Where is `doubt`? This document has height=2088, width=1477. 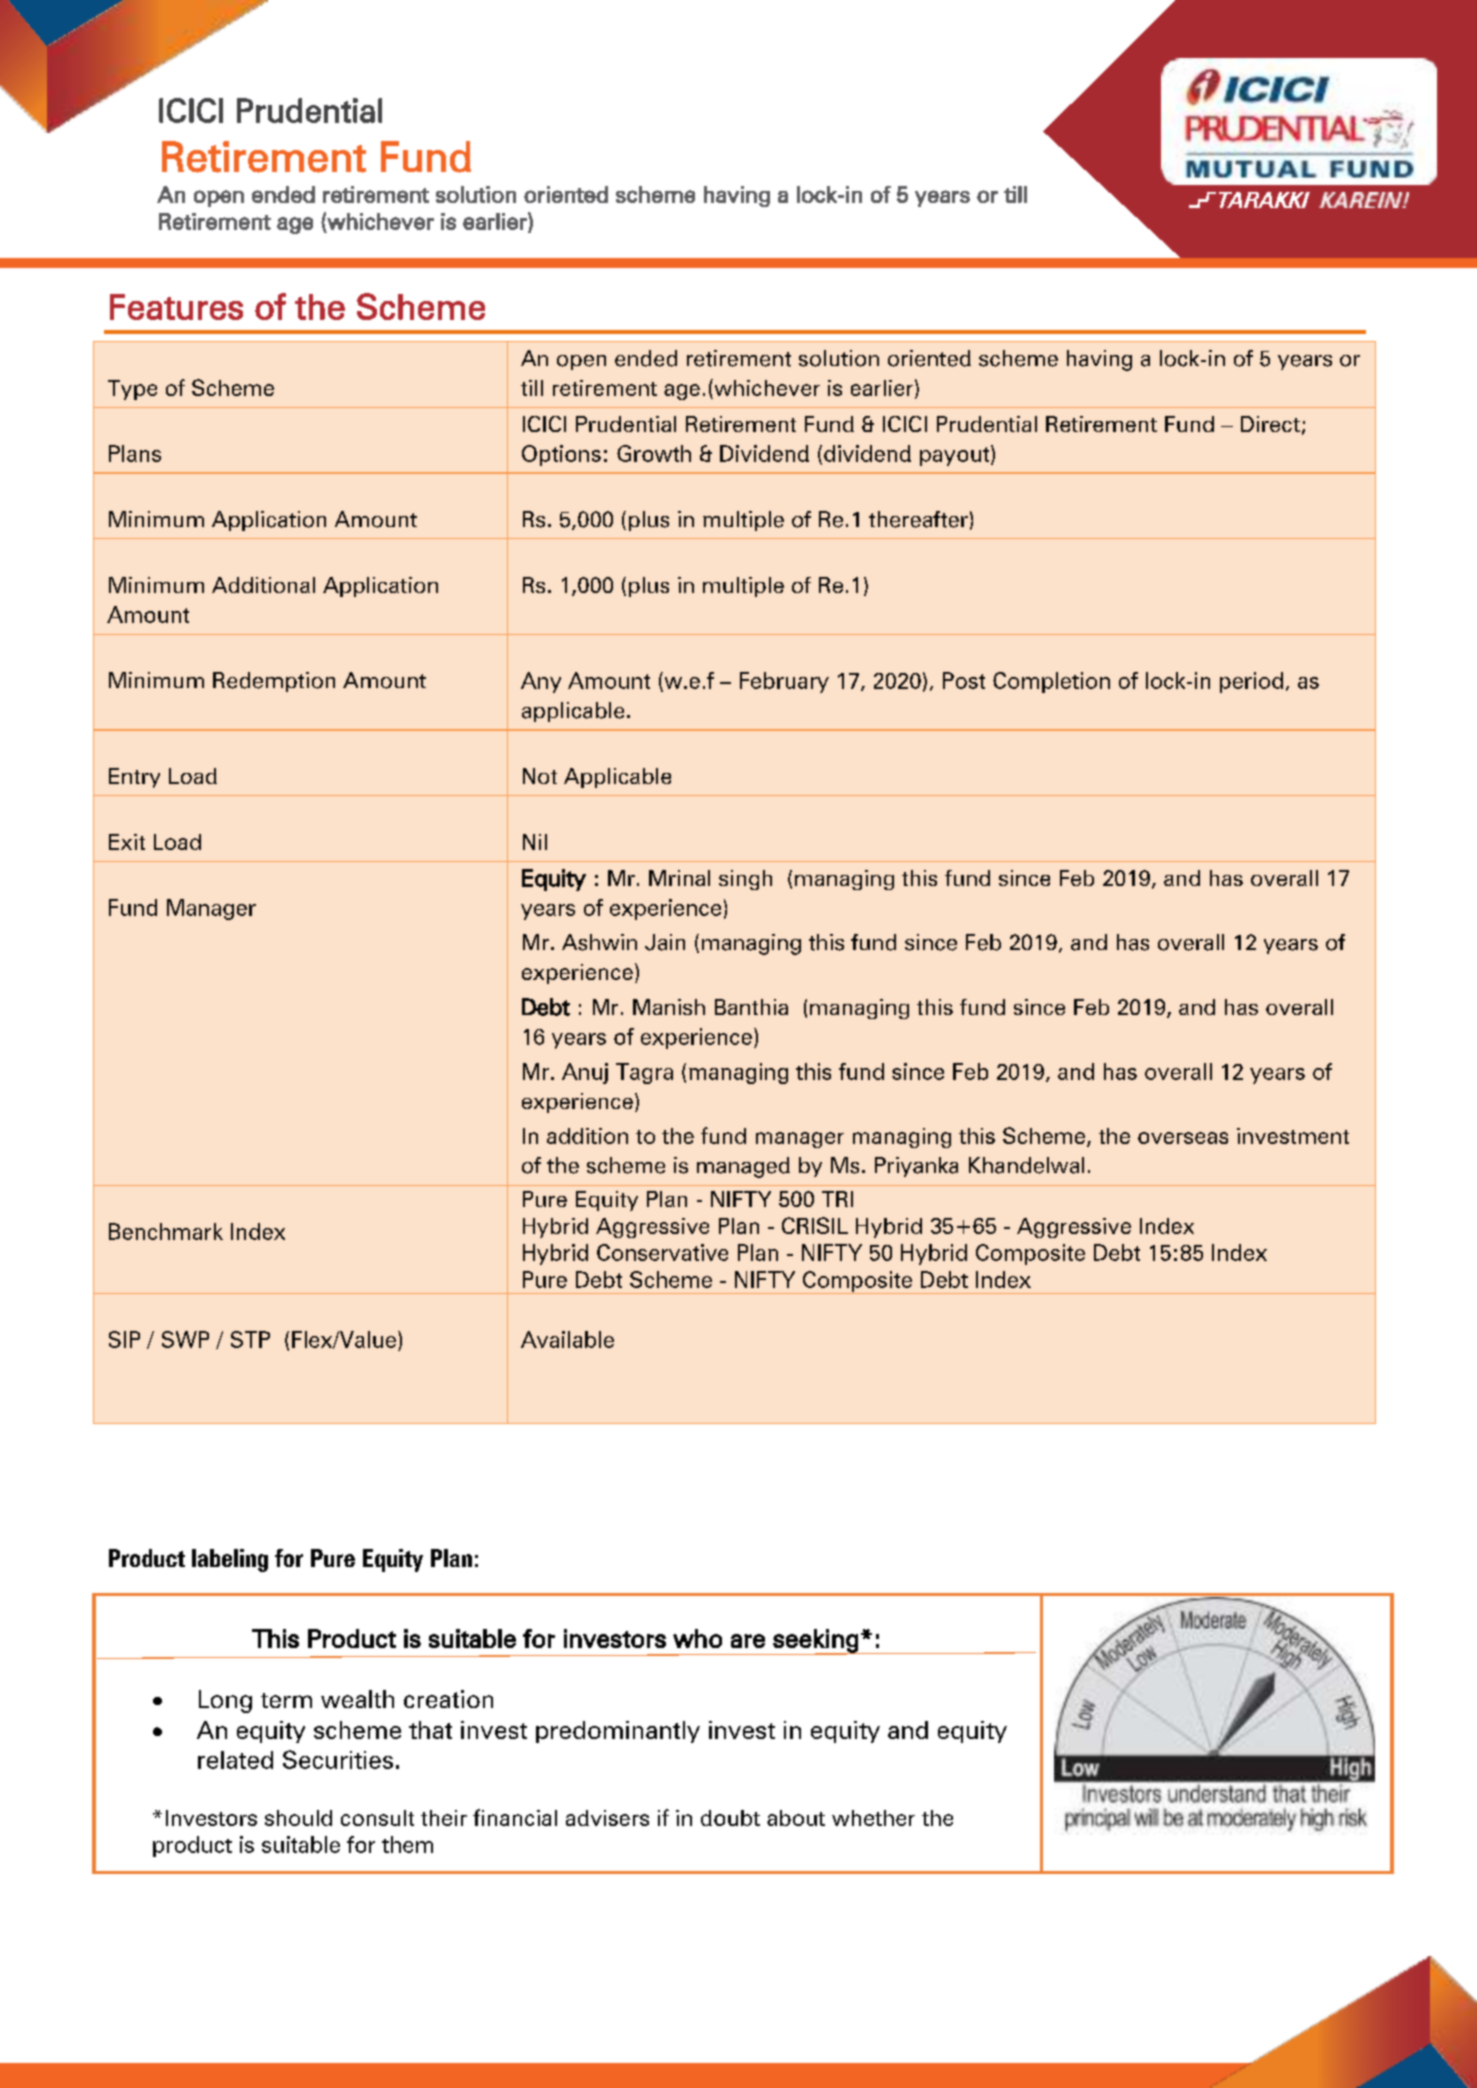
doubt is located at coordinates (730, 1818).
